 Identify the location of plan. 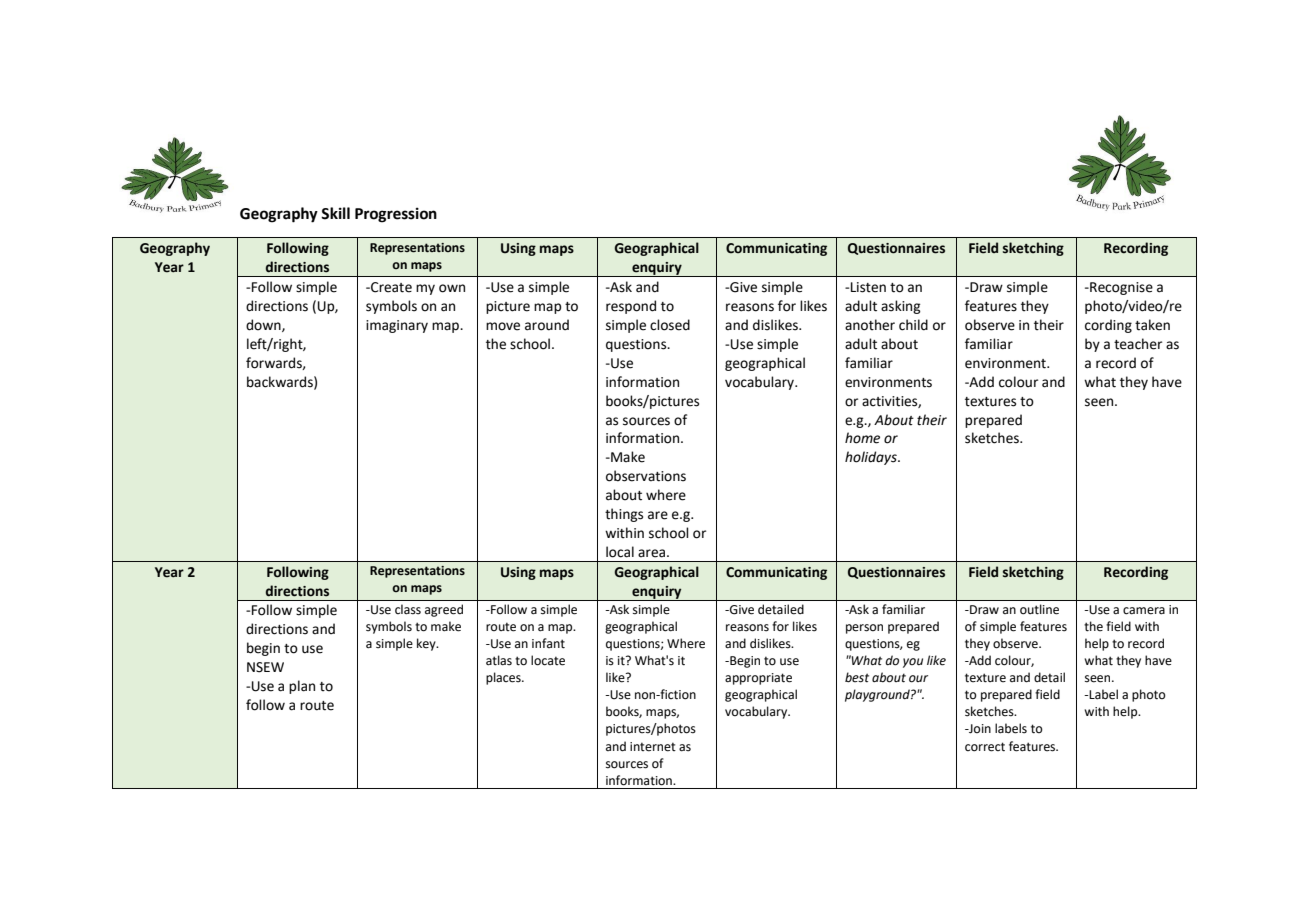
(302, 687).
